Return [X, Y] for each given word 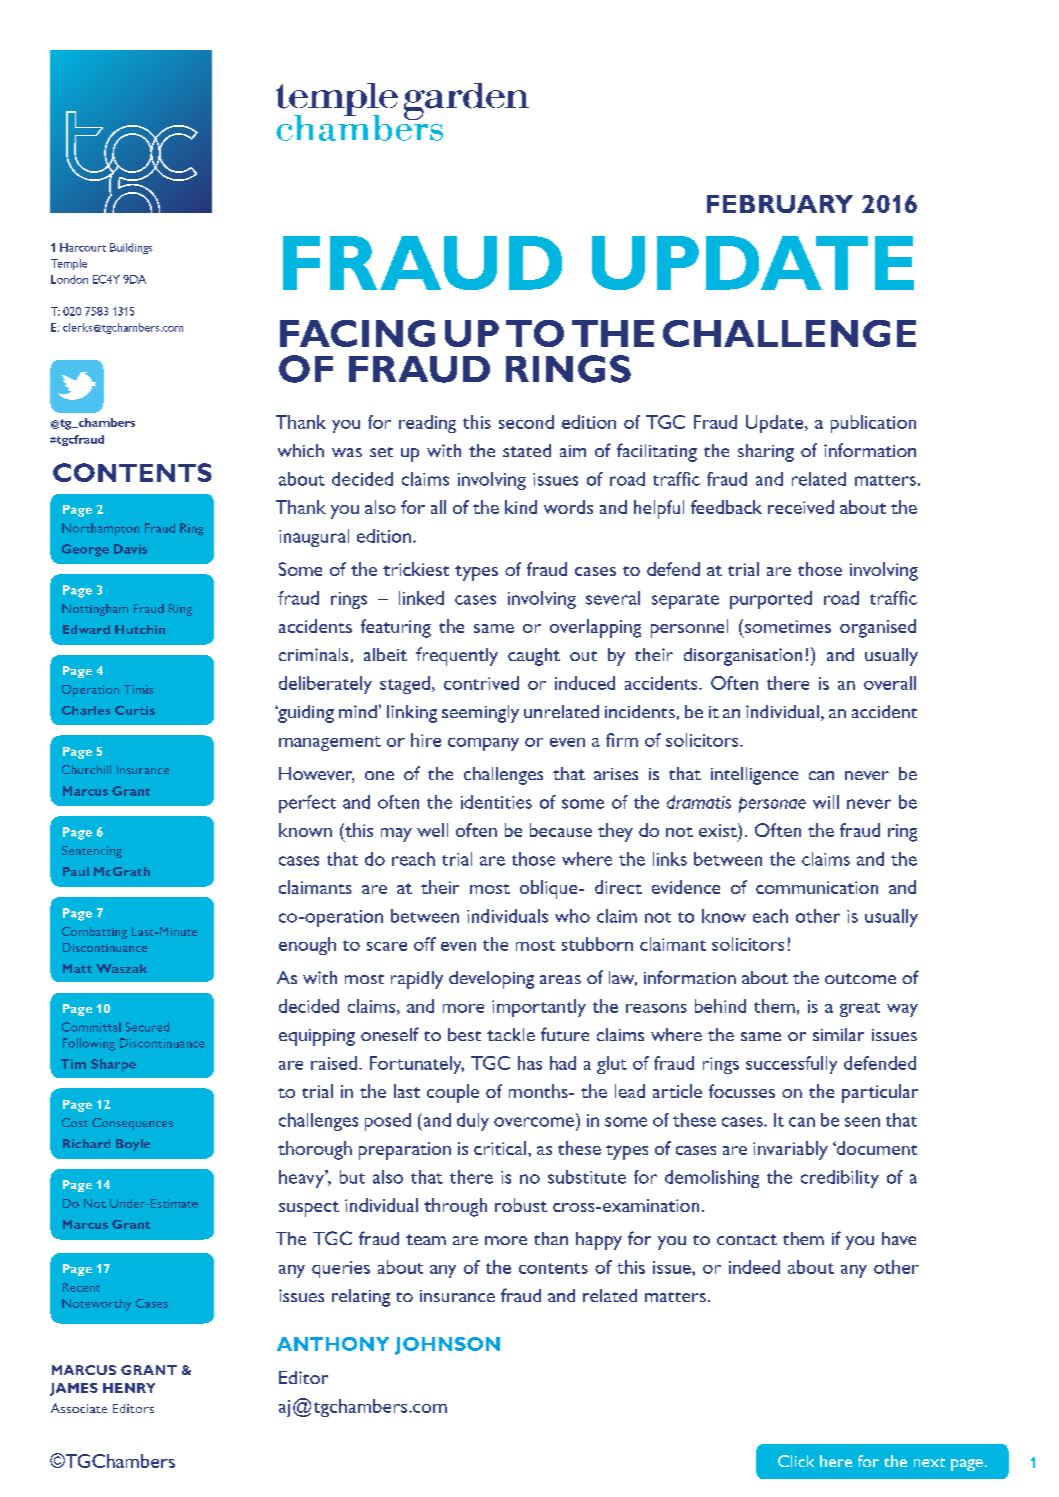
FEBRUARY [780, 204]
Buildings [131, 248]
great [860, 1009]
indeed [754, 1267]
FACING [357, 333]
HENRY [129, 1388]
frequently [457, 656]
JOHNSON [447, 1346]
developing [491, 980]
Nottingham [95, 610]
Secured [147, 1027]
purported [771, 600]
